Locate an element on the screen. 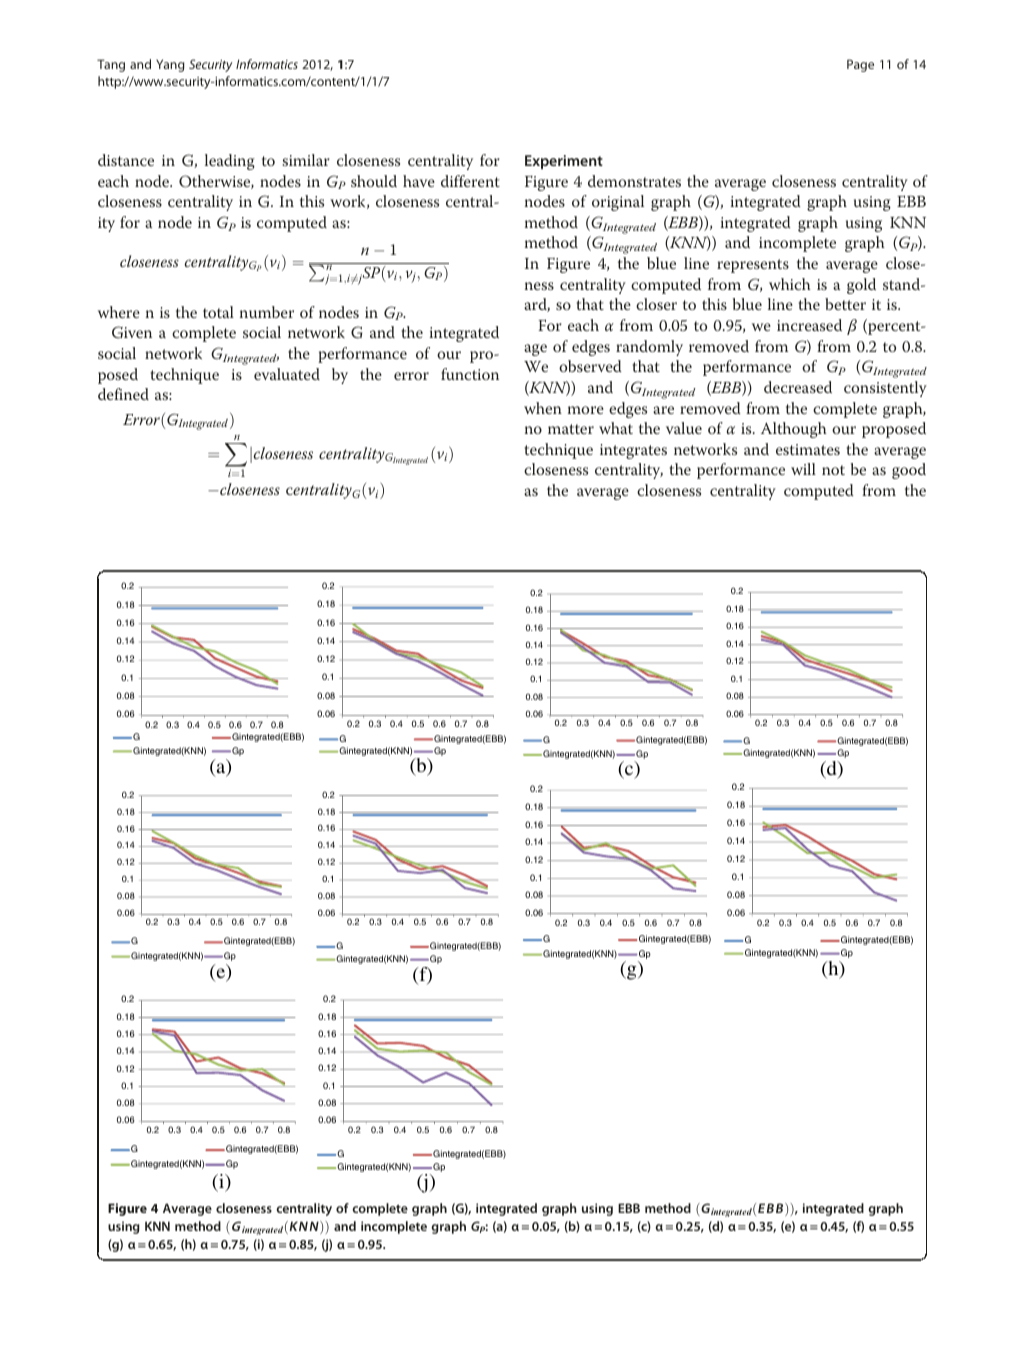 This screenshot has width=1024, height=1365. original is located at coordinates (618, 203).
